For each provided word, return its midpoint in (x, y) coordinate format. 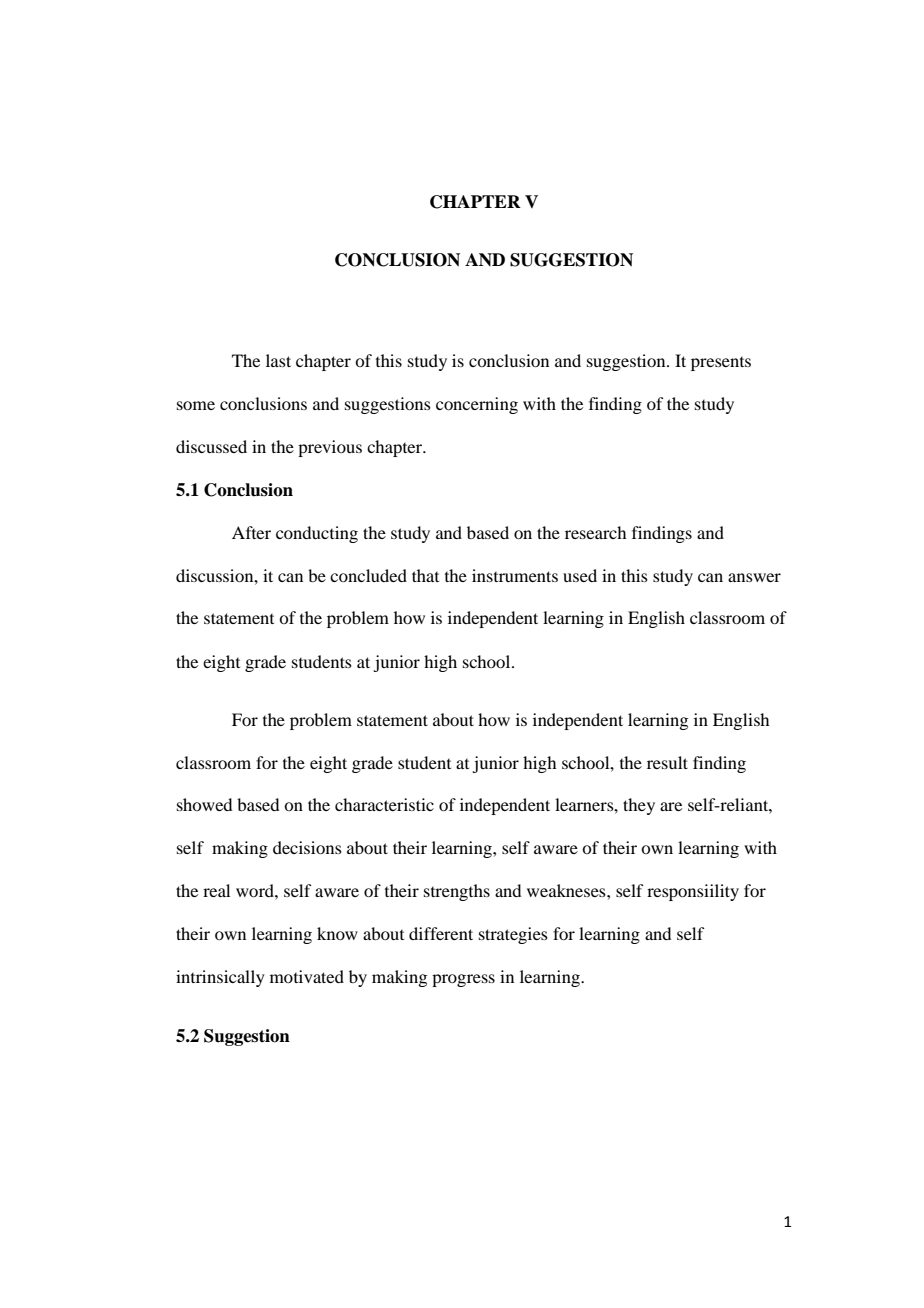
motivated (307, 976)
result (667, 762)
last (278, 360)
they (639, 806)
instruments (515, 575)
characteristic (384, 804)
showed (204, 804)
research (595, 532)
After (251, 532)
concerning (477, 405)
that (425, 575)
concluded (368, 575)
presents (721, 364)
